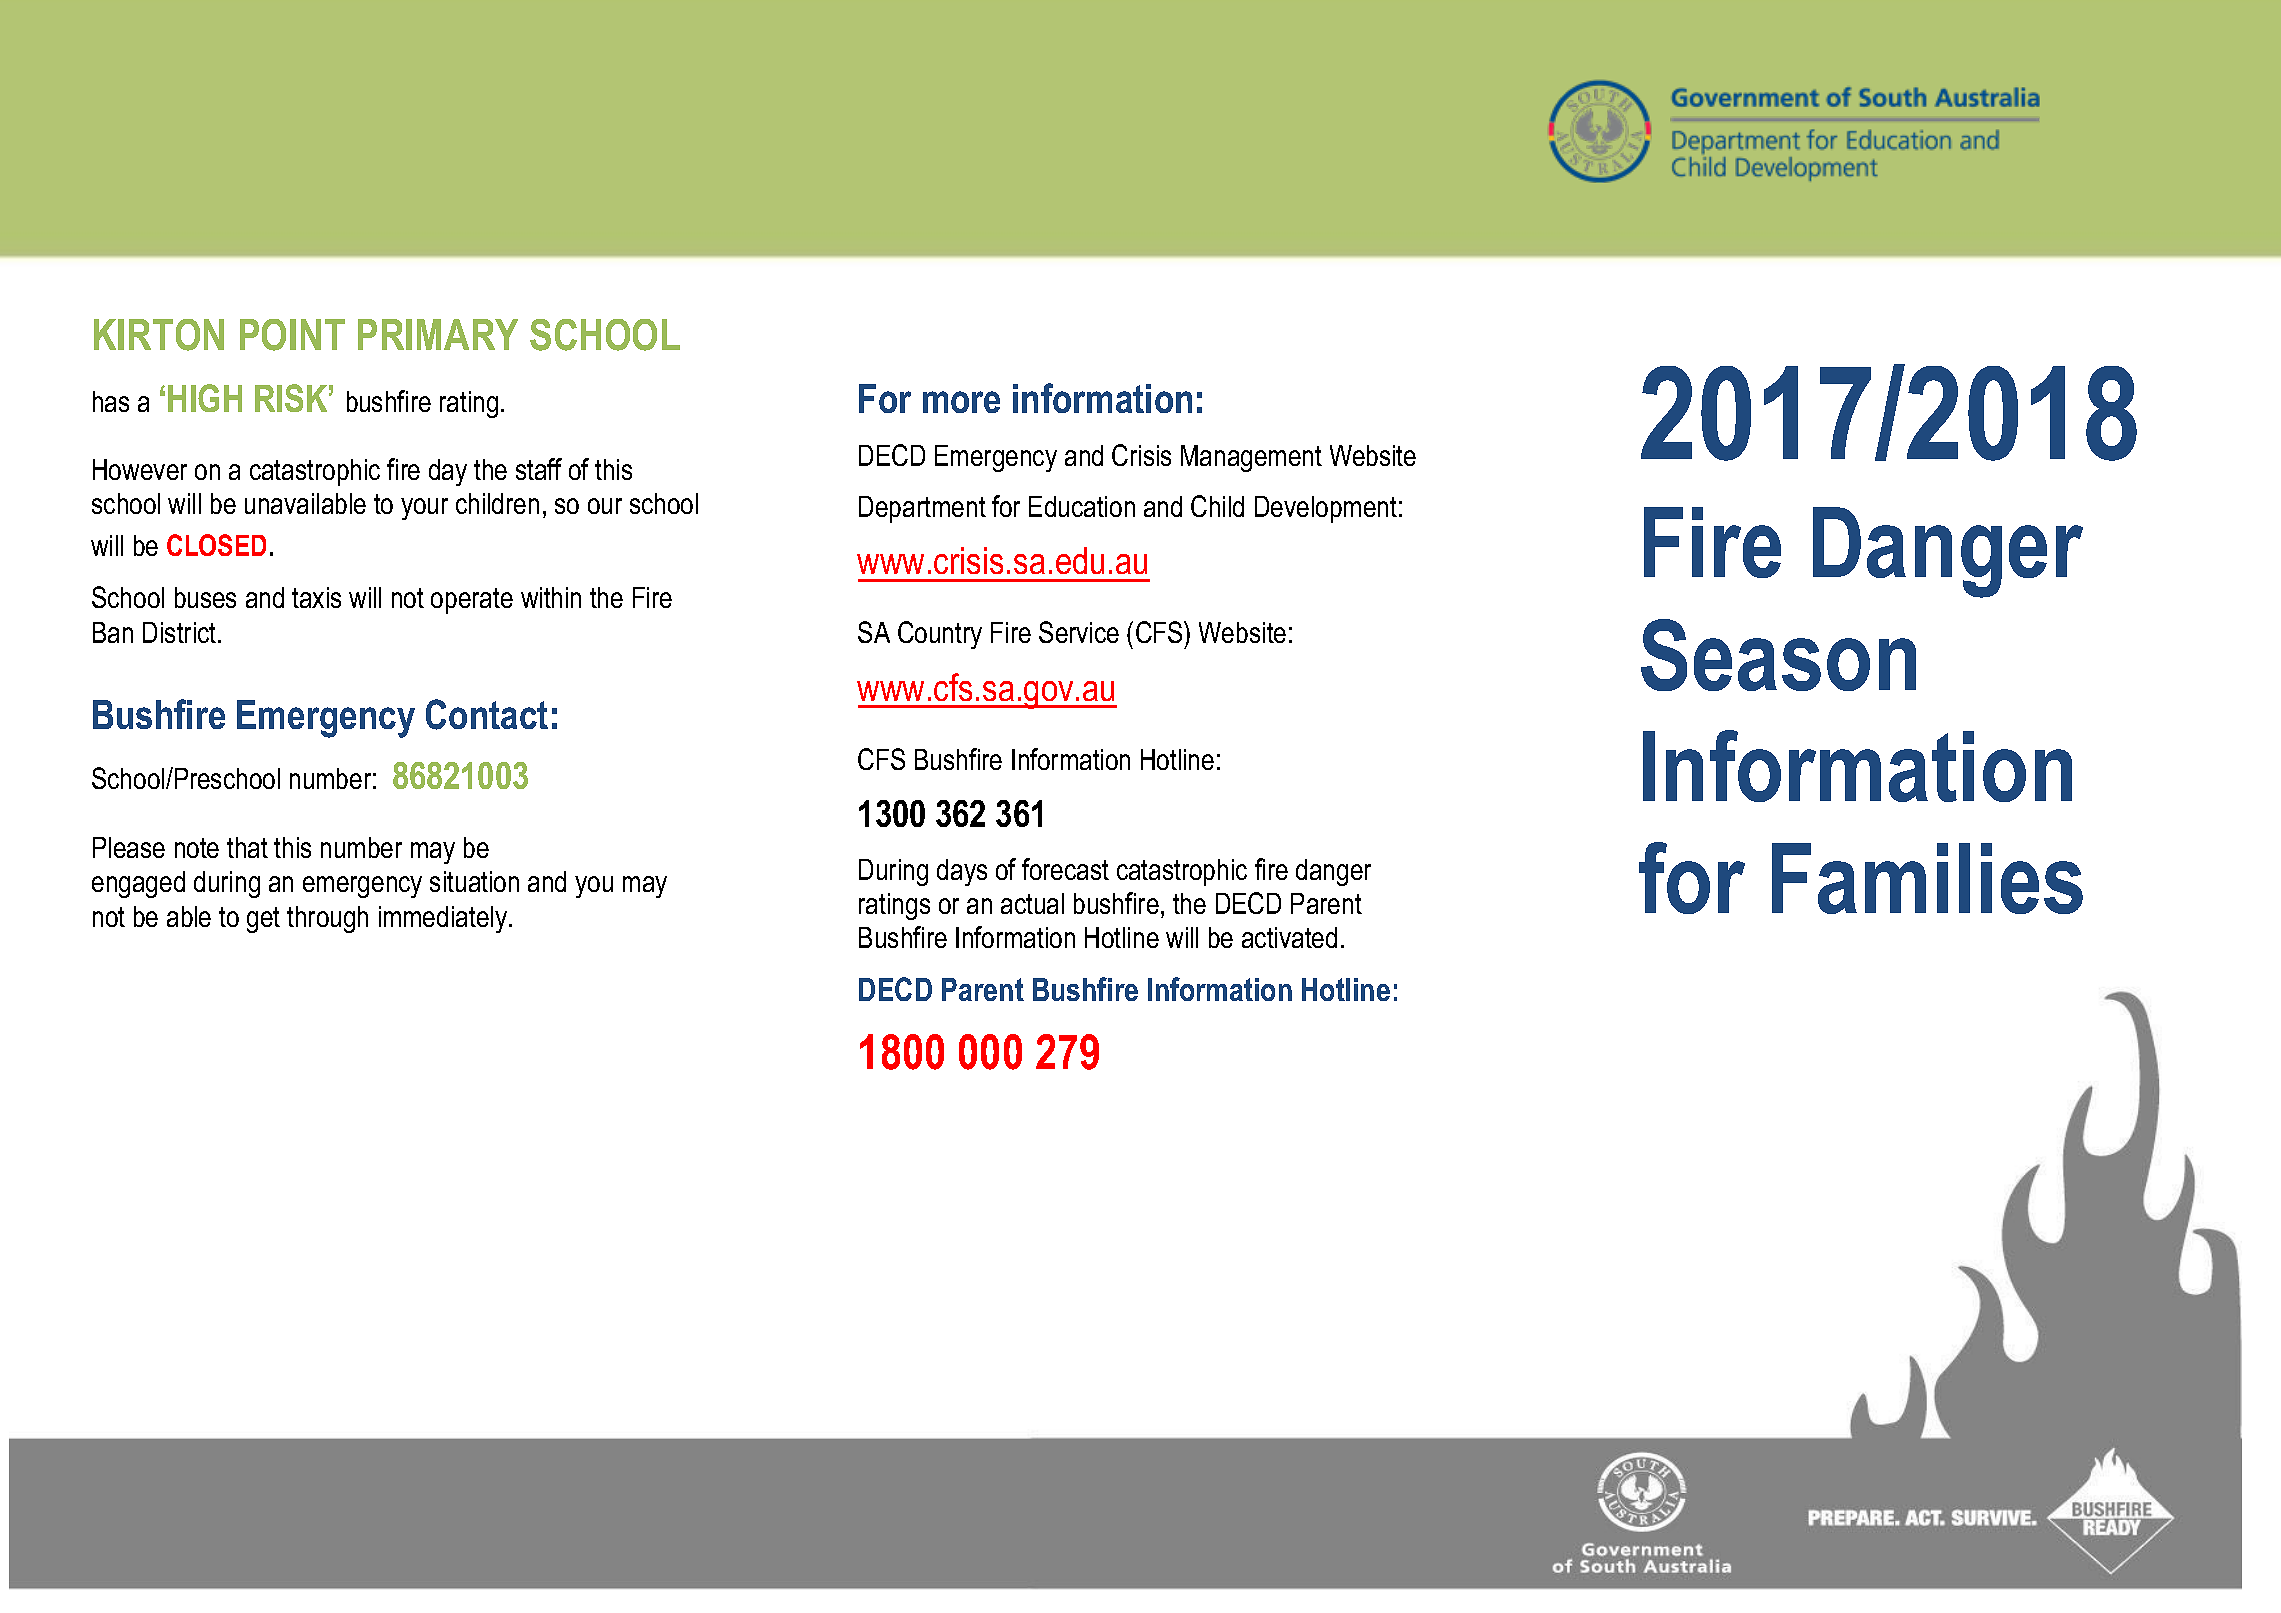 The width and height of the image is (2281, 1613). What do you see at coordinates (961, 402) in the image?
I see `more` at bounding box center [961, 402].
